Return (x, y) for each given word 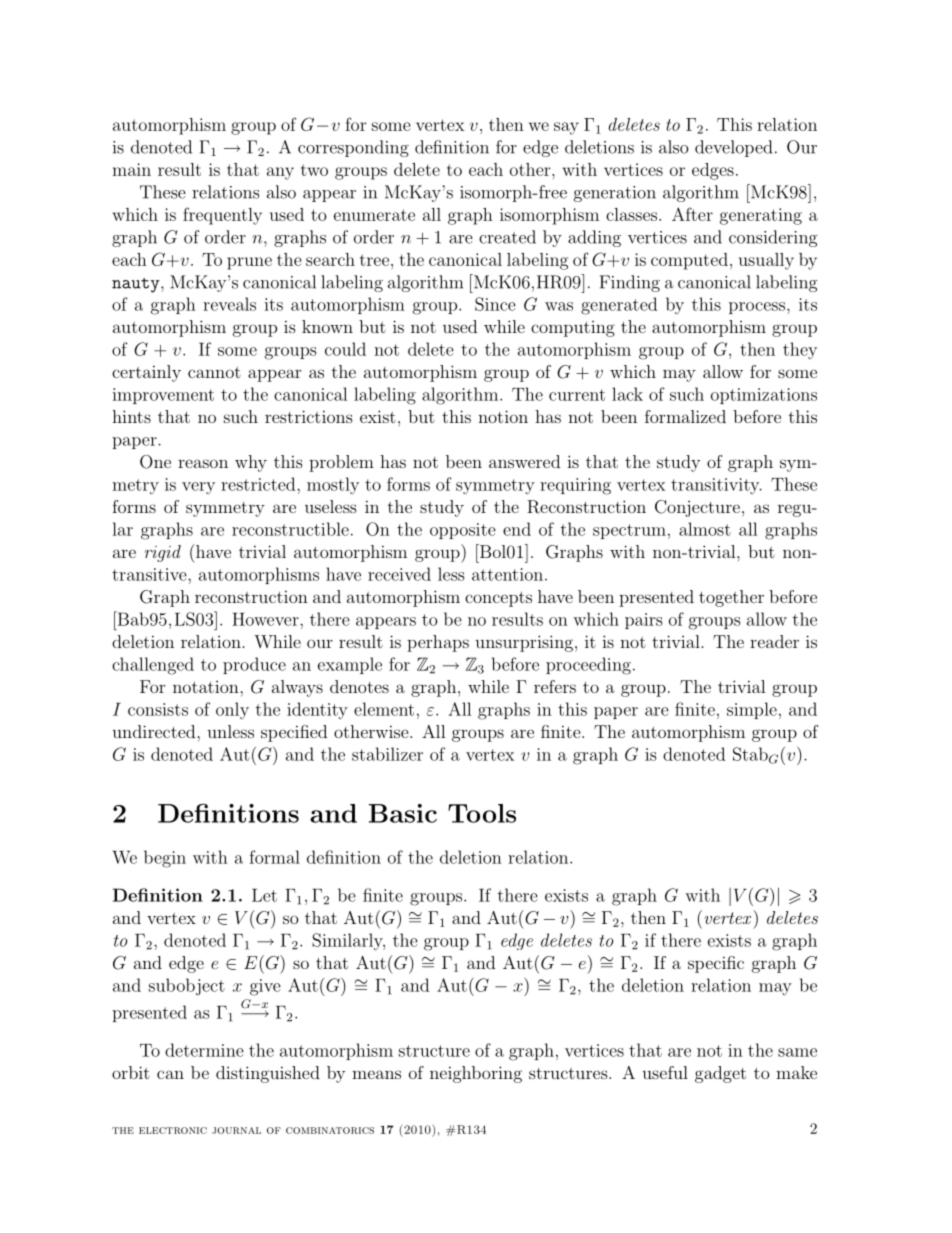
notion (503, 416)
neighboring (476, 1074)
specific (716, 964)
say (566, 128)
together (731, 598)
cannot (214, 372)
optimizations (764, 396)
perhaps (438, 643)
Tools (482, 813)
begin (165, 859)
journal (236, 1130)
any (280, 173)
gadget (720, 1074)
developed (733, 148)
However (266, 619)
